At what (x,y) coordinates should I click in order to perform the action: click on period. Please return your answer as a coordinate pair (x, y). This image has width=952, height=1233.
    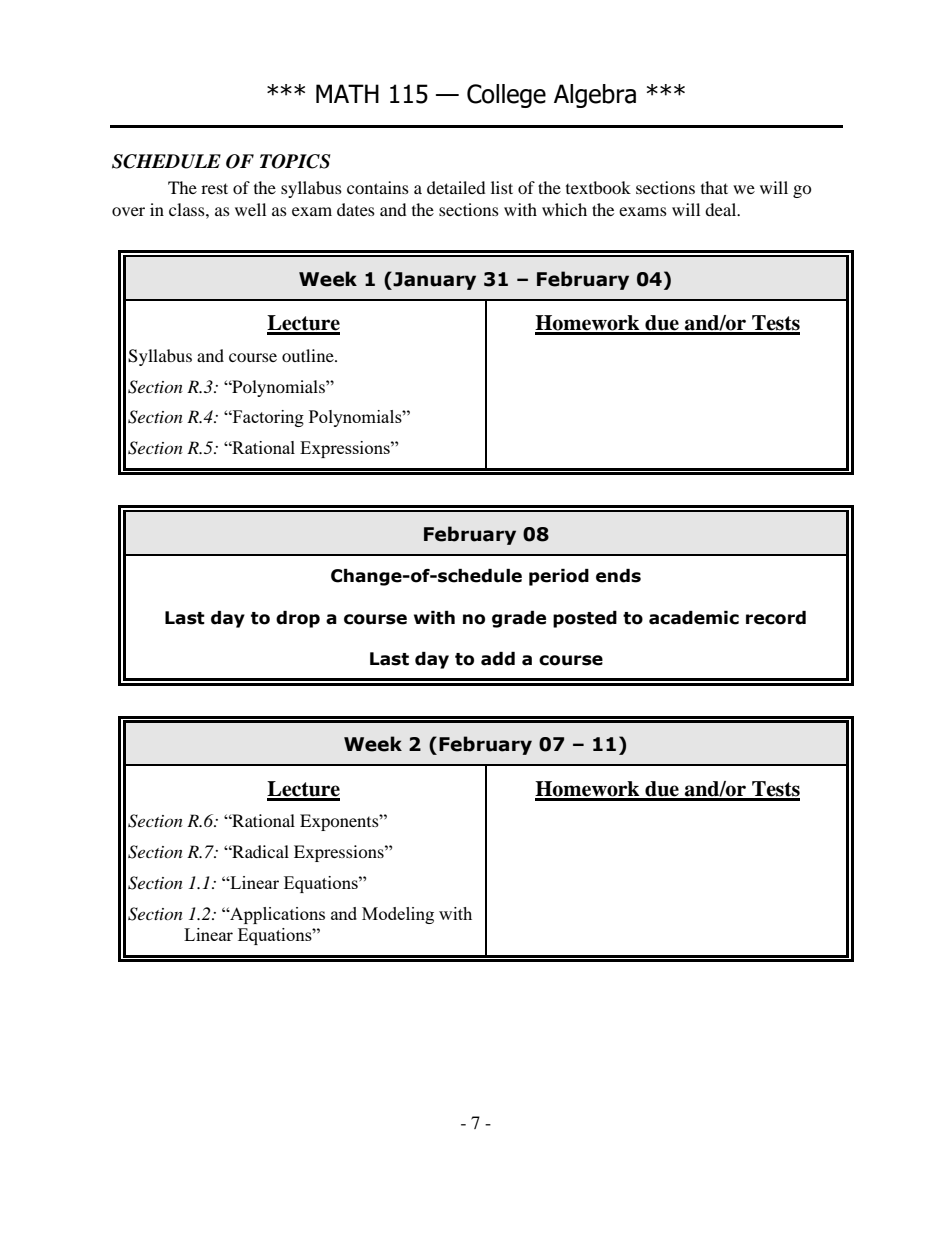
    Looking at the image, I should click on (559, 577).
